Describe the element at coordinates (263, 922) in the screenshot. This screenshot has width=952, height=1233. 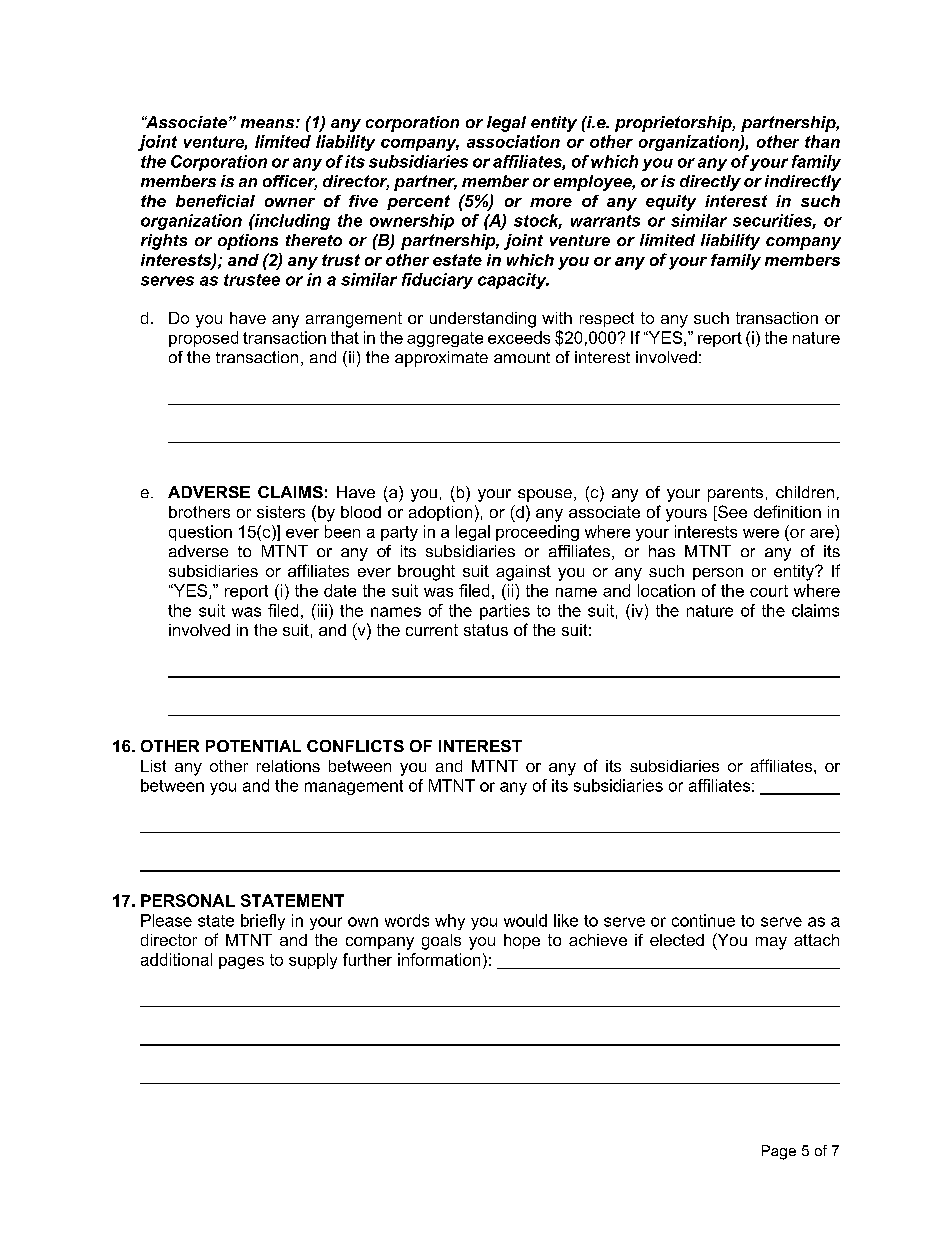
I see `briefly` at that location.
